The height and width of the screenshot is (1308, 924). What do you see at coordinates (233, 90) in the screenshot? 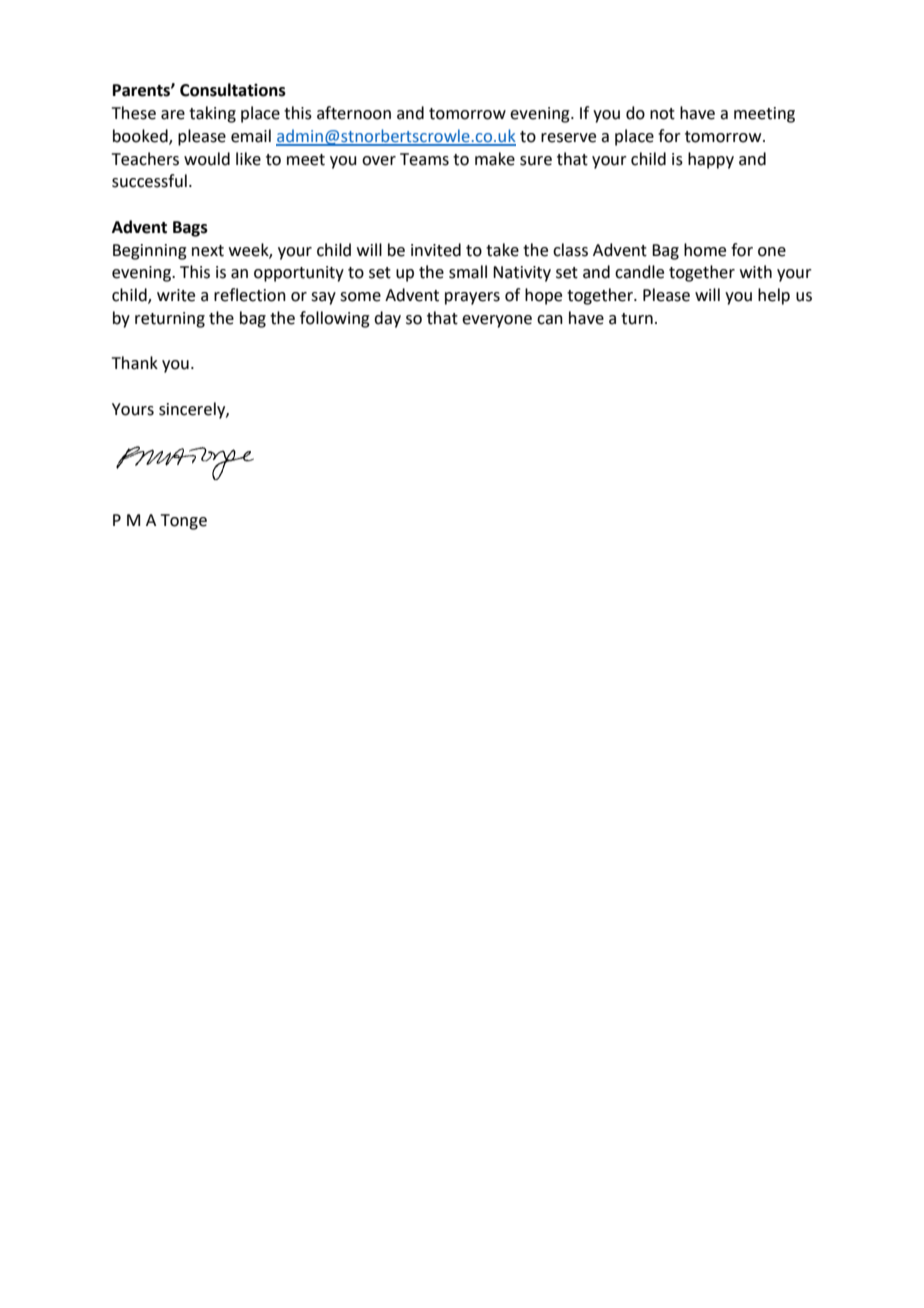
I see `Consultations` at bounding box center [233, 90].
